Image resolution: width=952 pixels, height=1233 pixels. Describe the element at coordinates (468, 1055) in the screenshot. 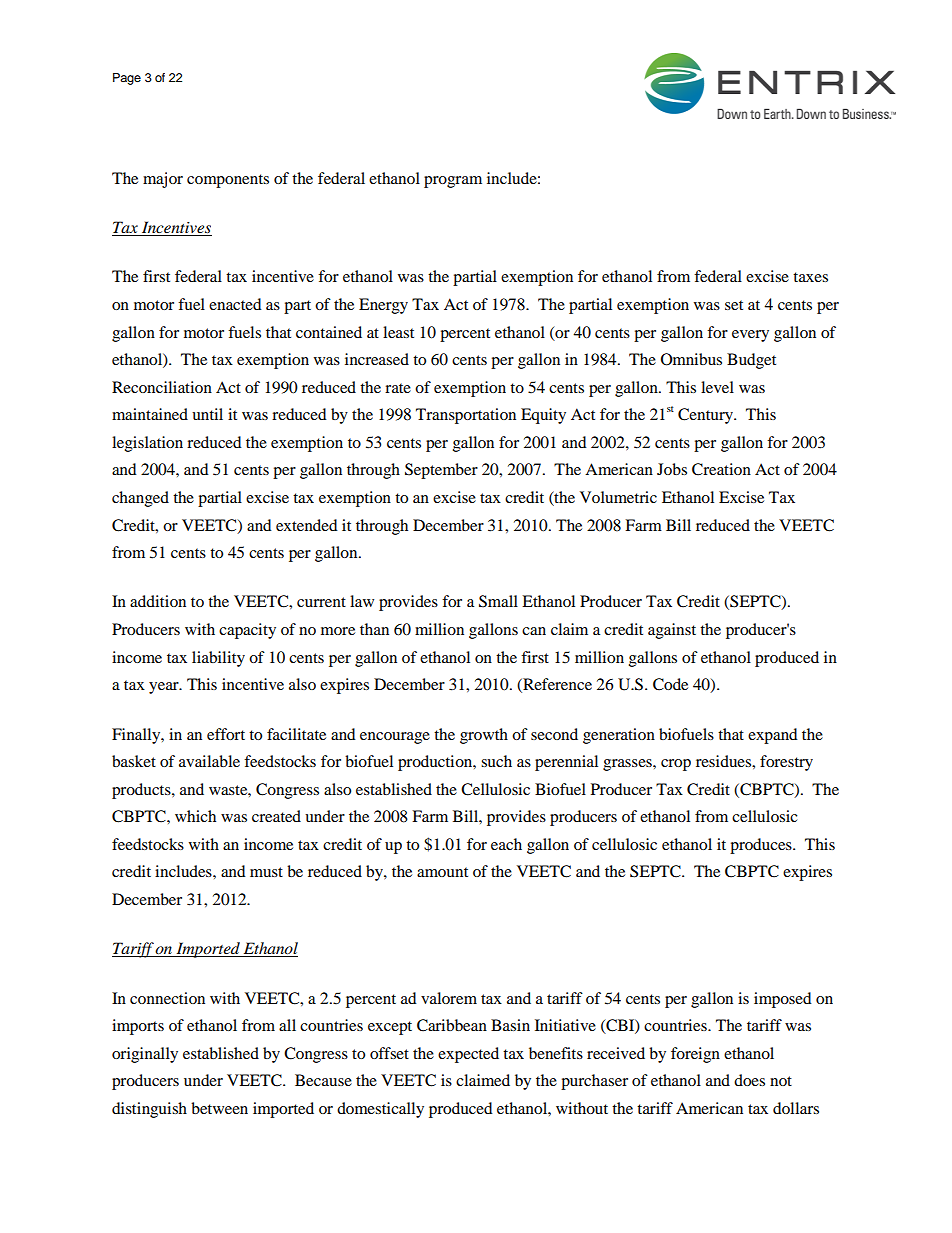

I see `expected` at that location.
